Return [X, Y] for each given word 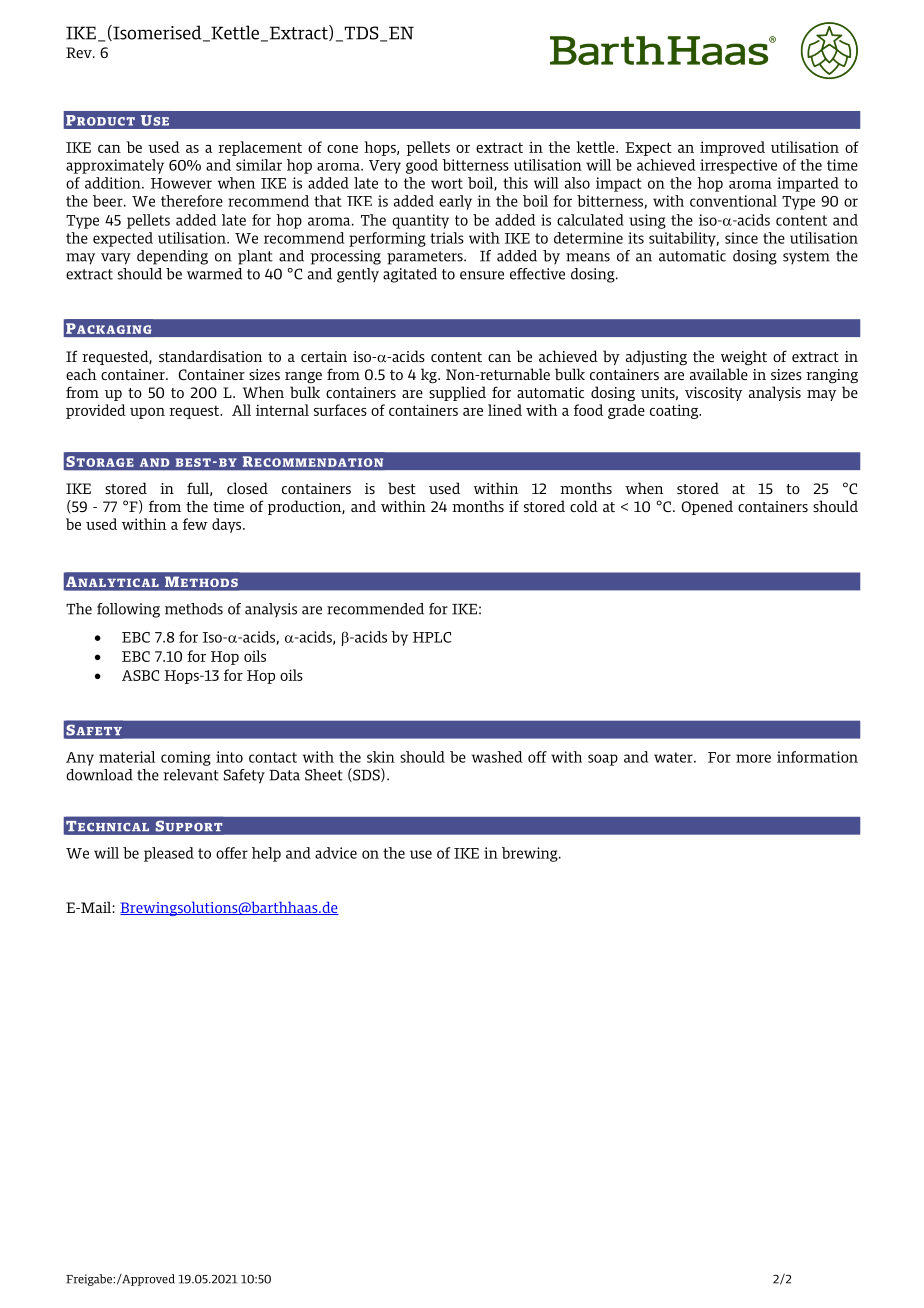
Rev [80, 52]
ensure [482, 275]
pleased [169, 854]
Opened [707, 507]
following [128, 610]
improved [732, 148]
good [422, 166]
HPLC [432, 637]
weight [744, 357]
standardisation [211, 356]
